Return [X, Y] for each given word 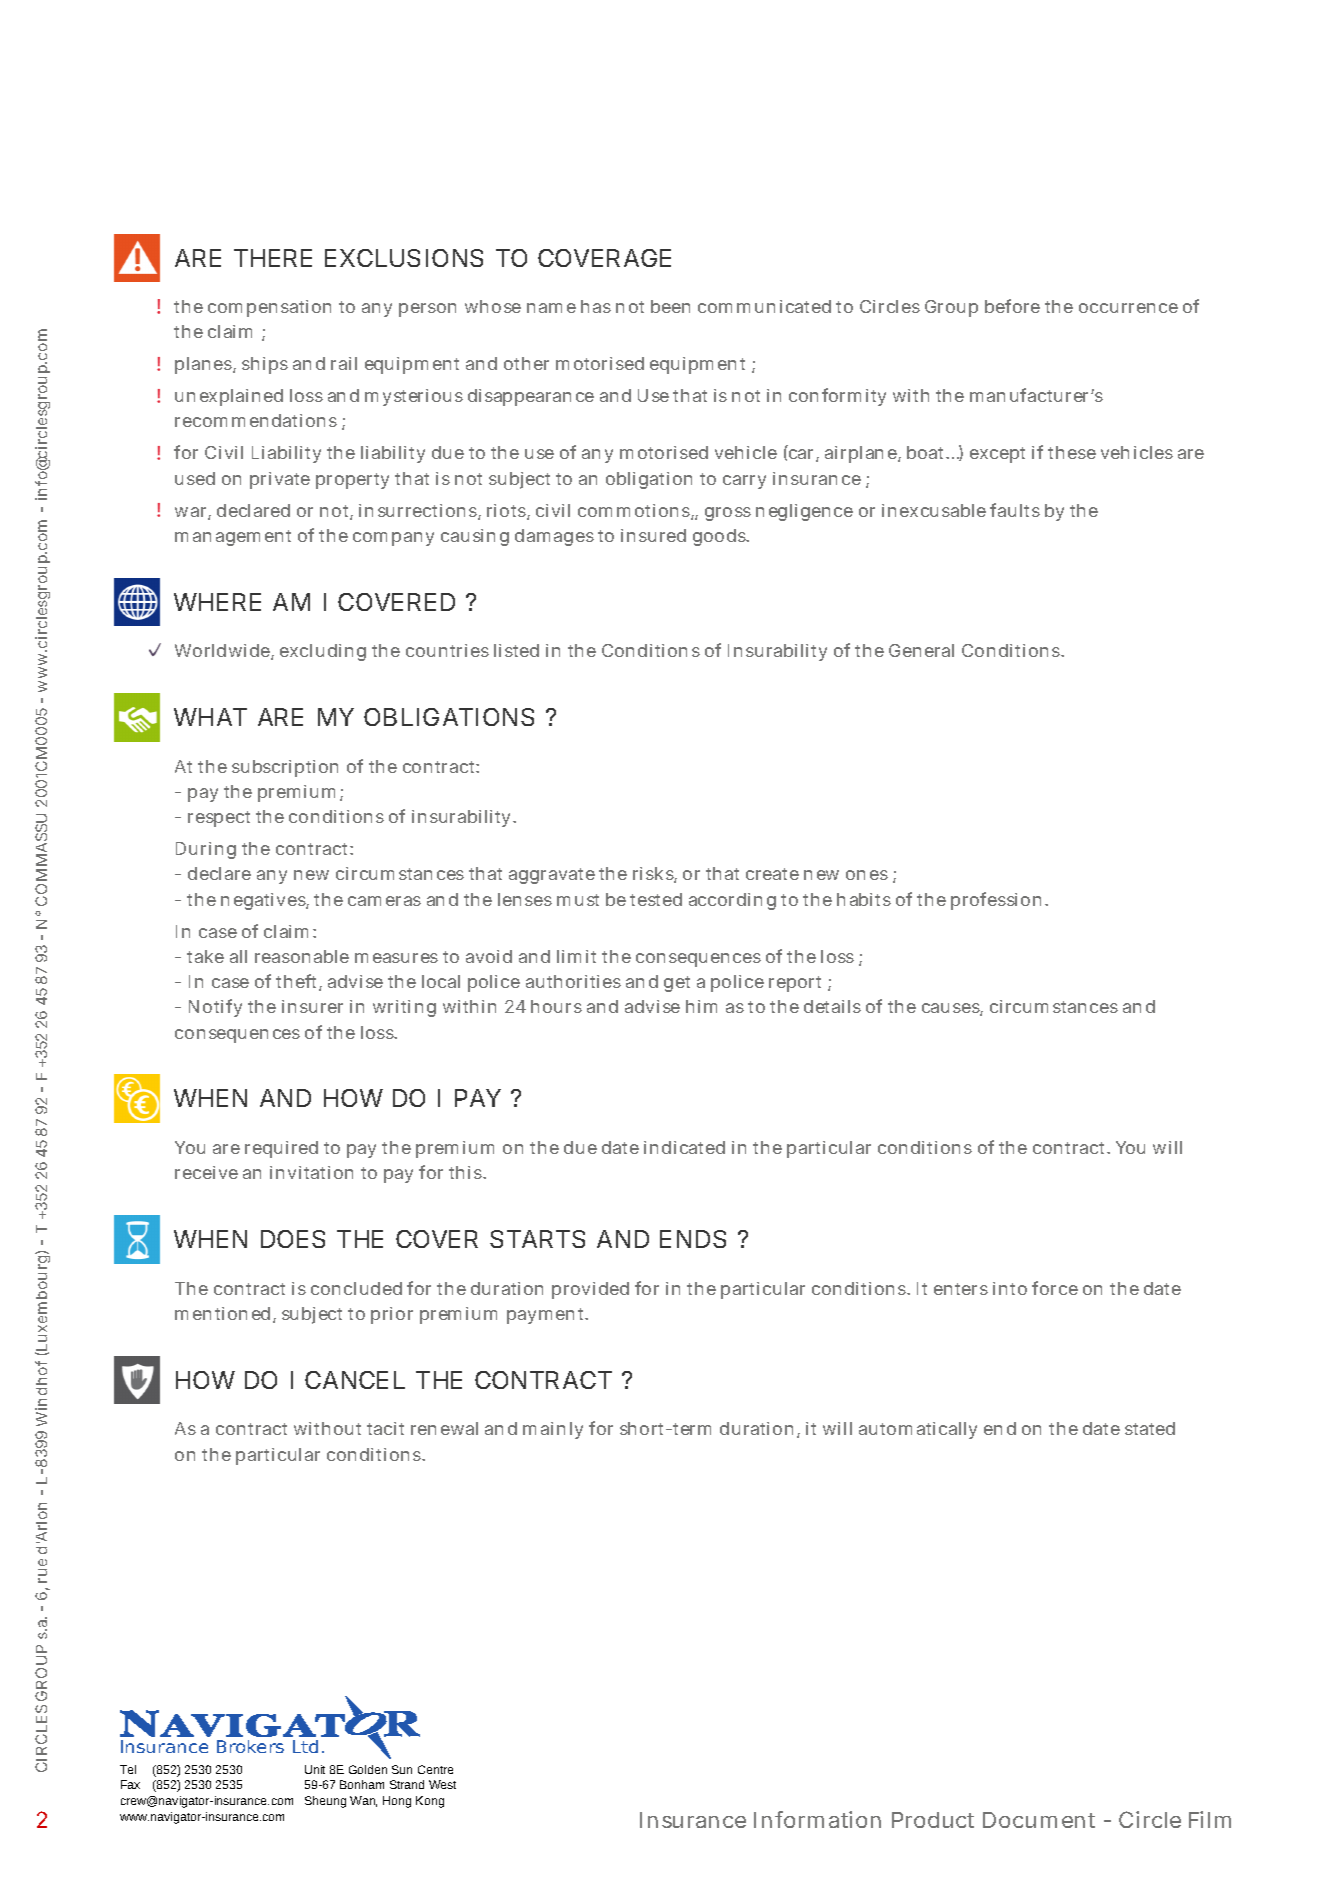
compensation [269, 308]
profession [996, 901]
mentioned [222, 1313]
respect [219, 819]
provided [590, 1290]
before [1012, 306]
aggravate [552, 876]
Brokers [250, 1746]
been [670, 306]
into [1010, 1288]
